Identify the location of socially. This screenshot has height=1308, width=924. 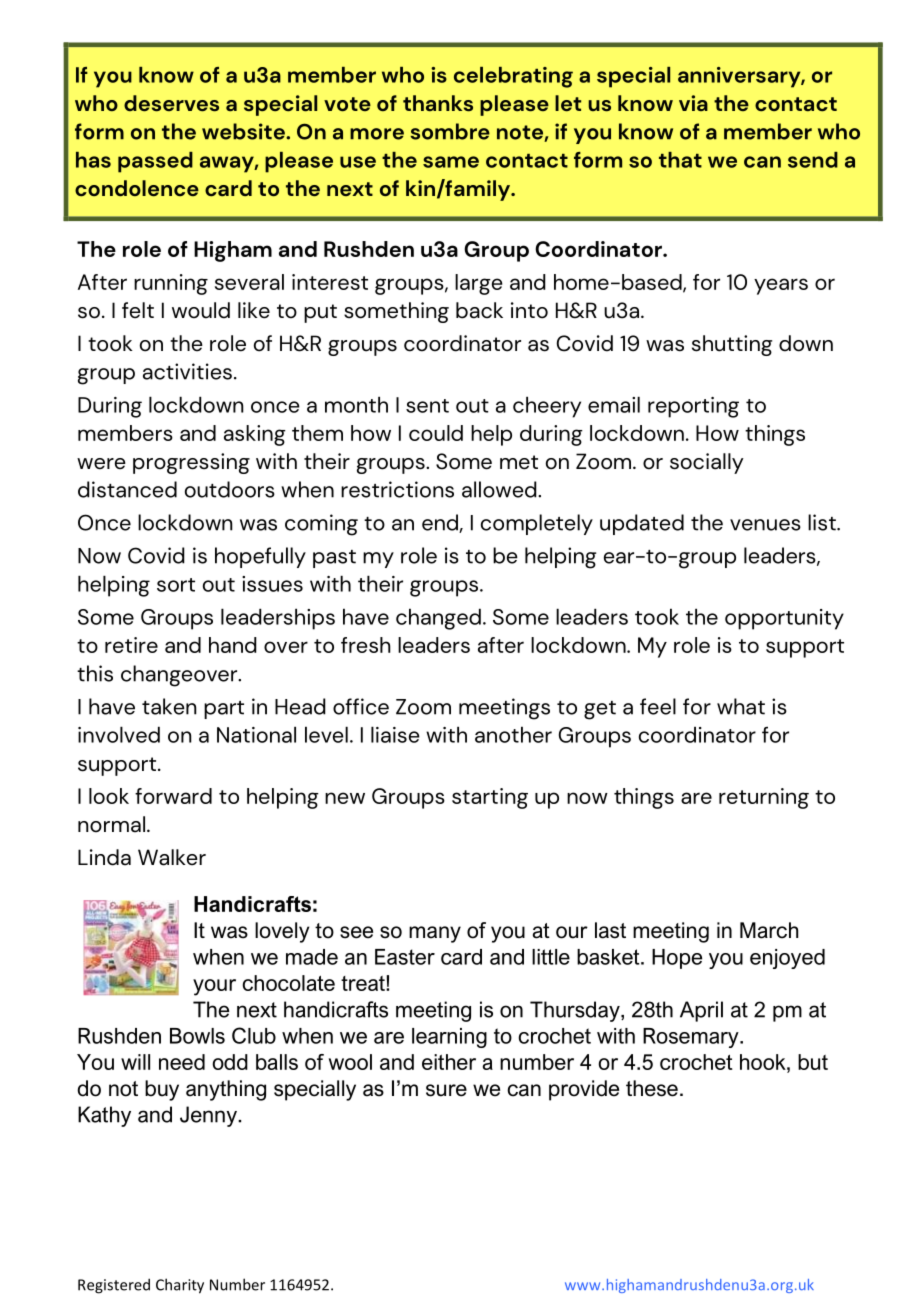
(707, 463).
